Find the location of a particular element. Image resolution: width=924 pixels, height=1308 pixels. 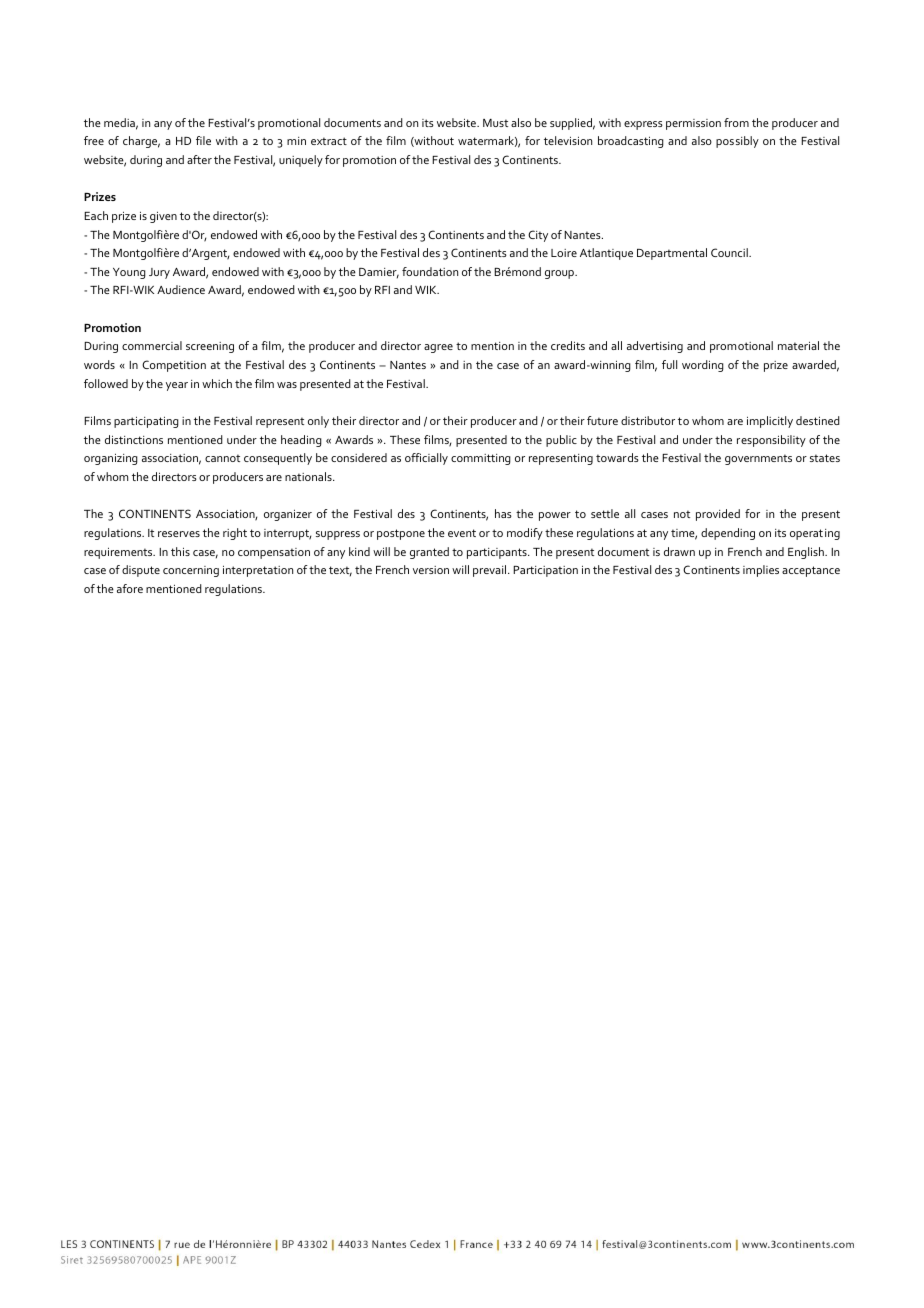

possibly is located at coordinates (737, 142).
